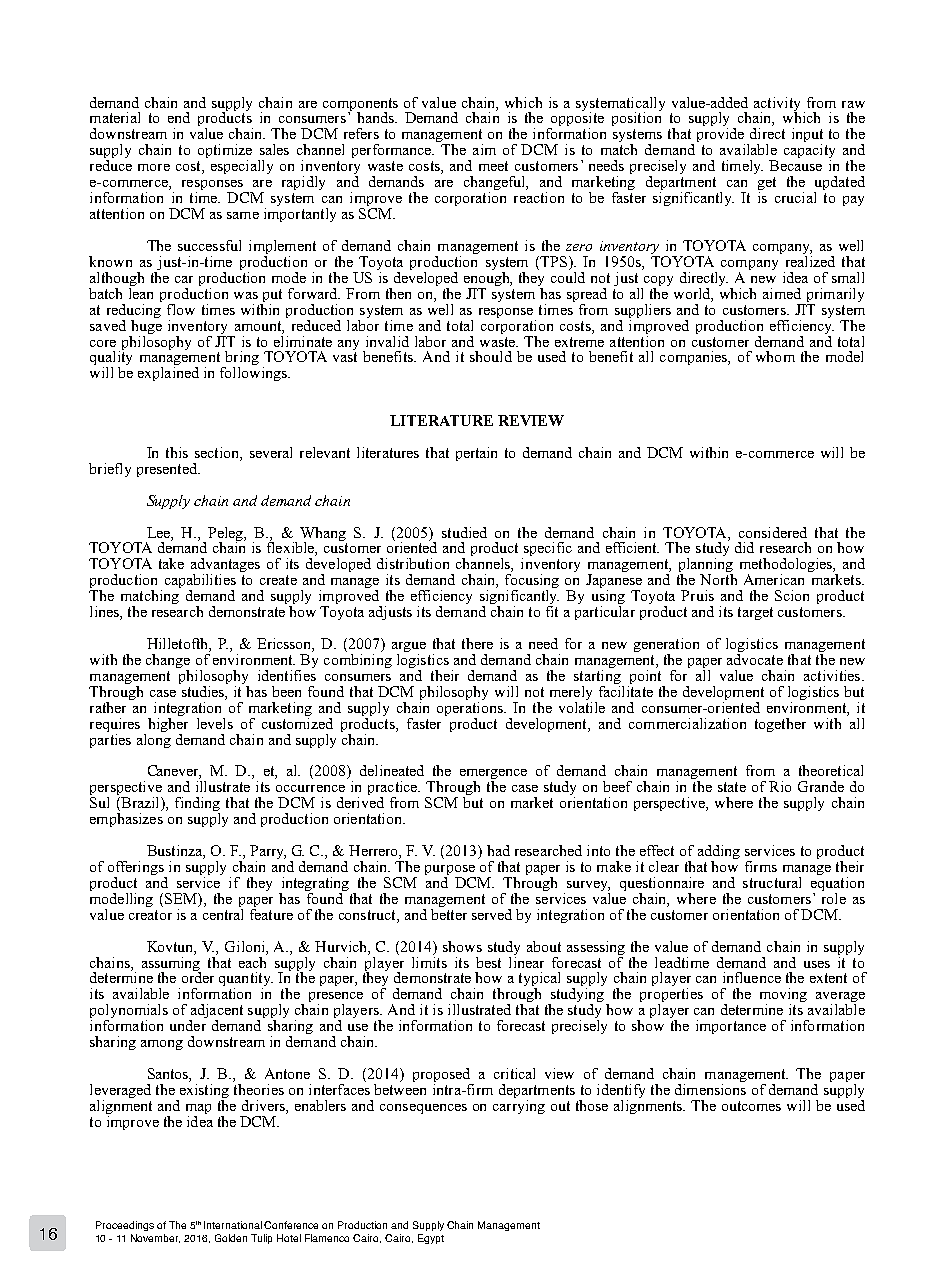 The height and width of the page is (1274, 952). What do you see at coordinates (464, 532) in the page?
I see `studied` at bounding box center [464, 532].
